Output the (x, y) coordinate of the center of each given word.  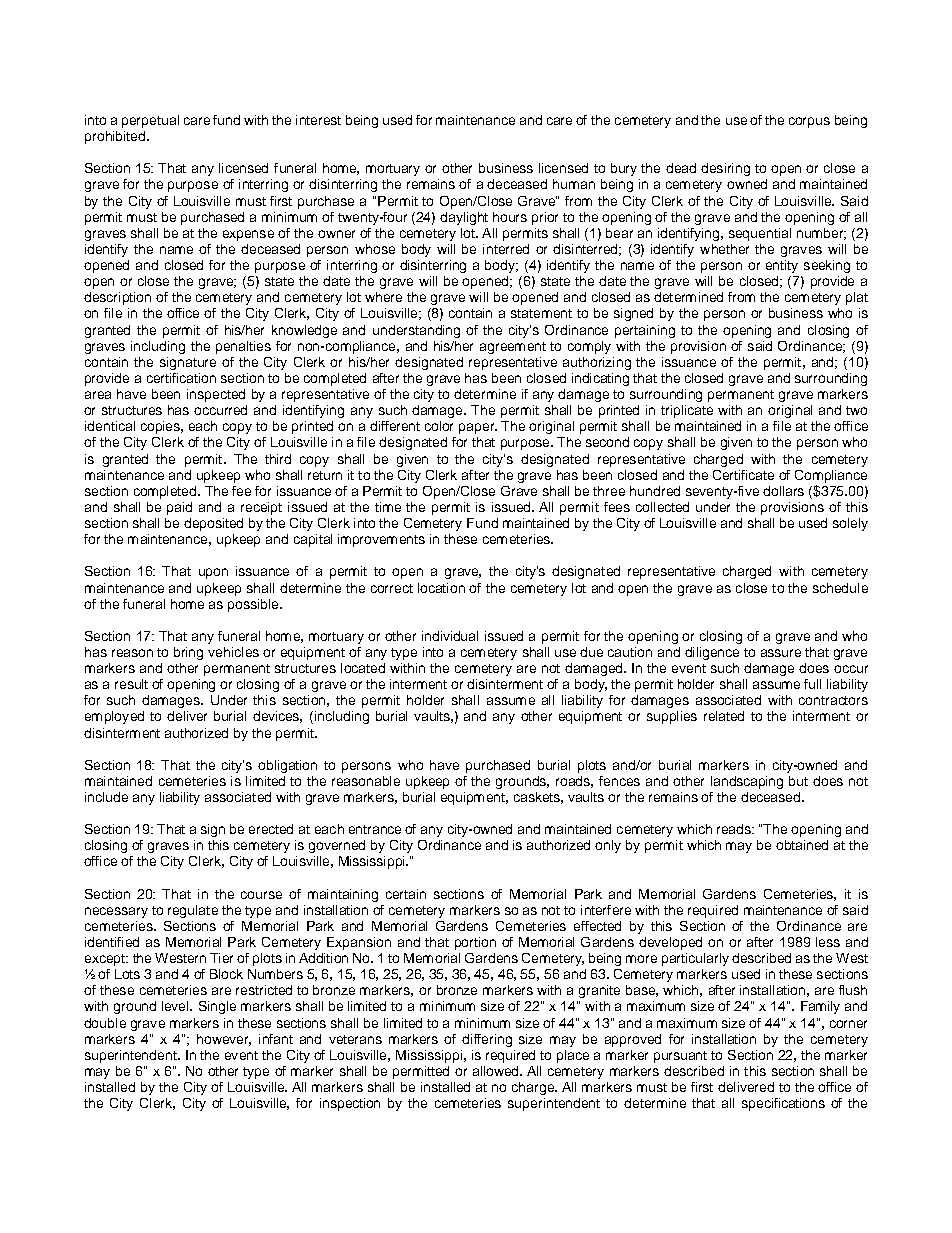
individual (450, 636)
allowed (497, 1071)
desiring (725, 169)
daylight (464, 218)
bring (188, 653)
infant (276, 1039)
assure (781, 653)
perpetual (150, 121)
